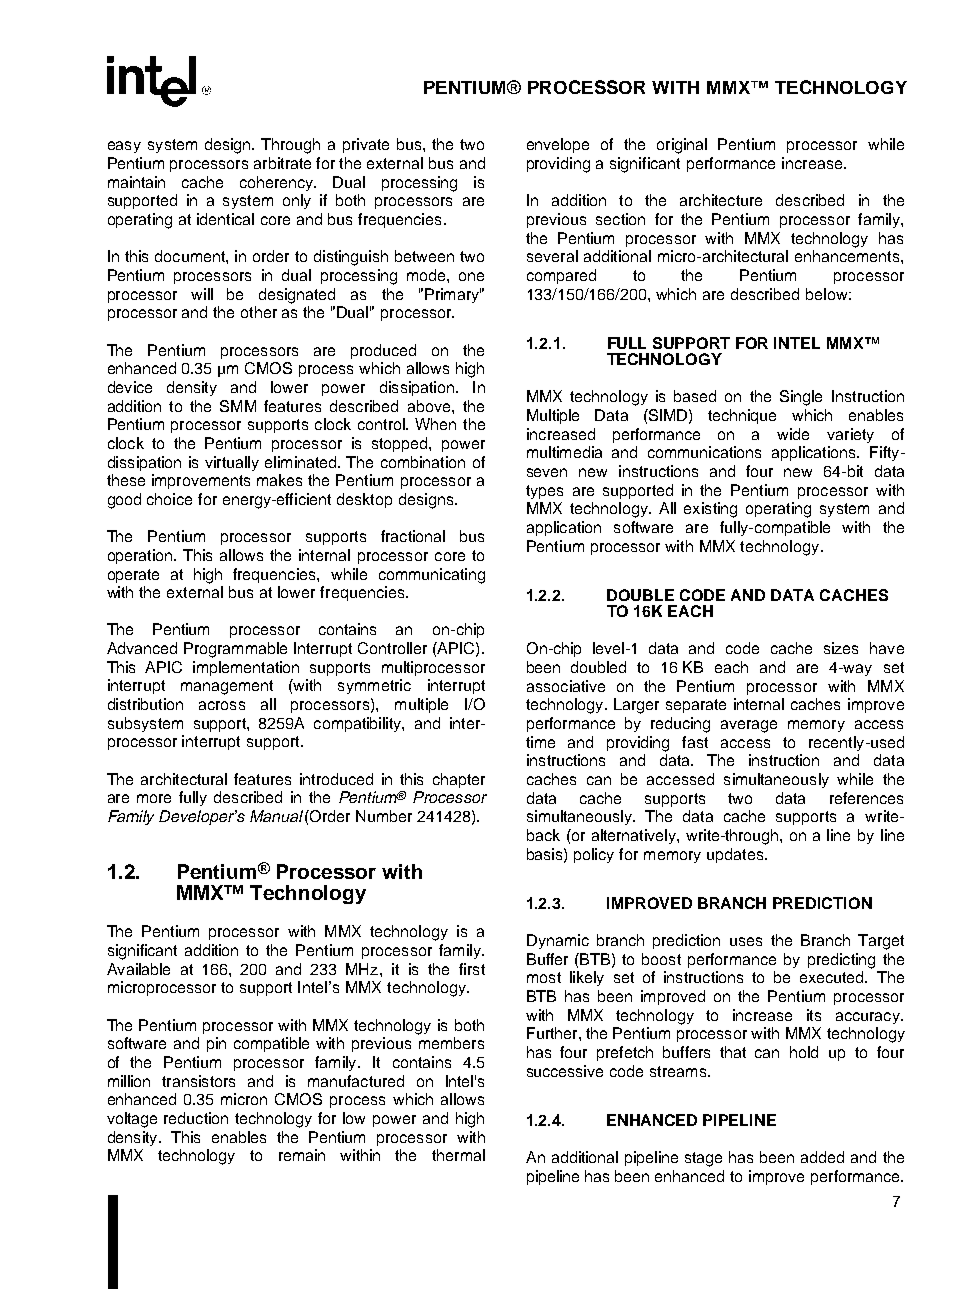 Image resolution: width=974 pixels, height=1289 pixels. I want to click on several, so click(552, 256).
